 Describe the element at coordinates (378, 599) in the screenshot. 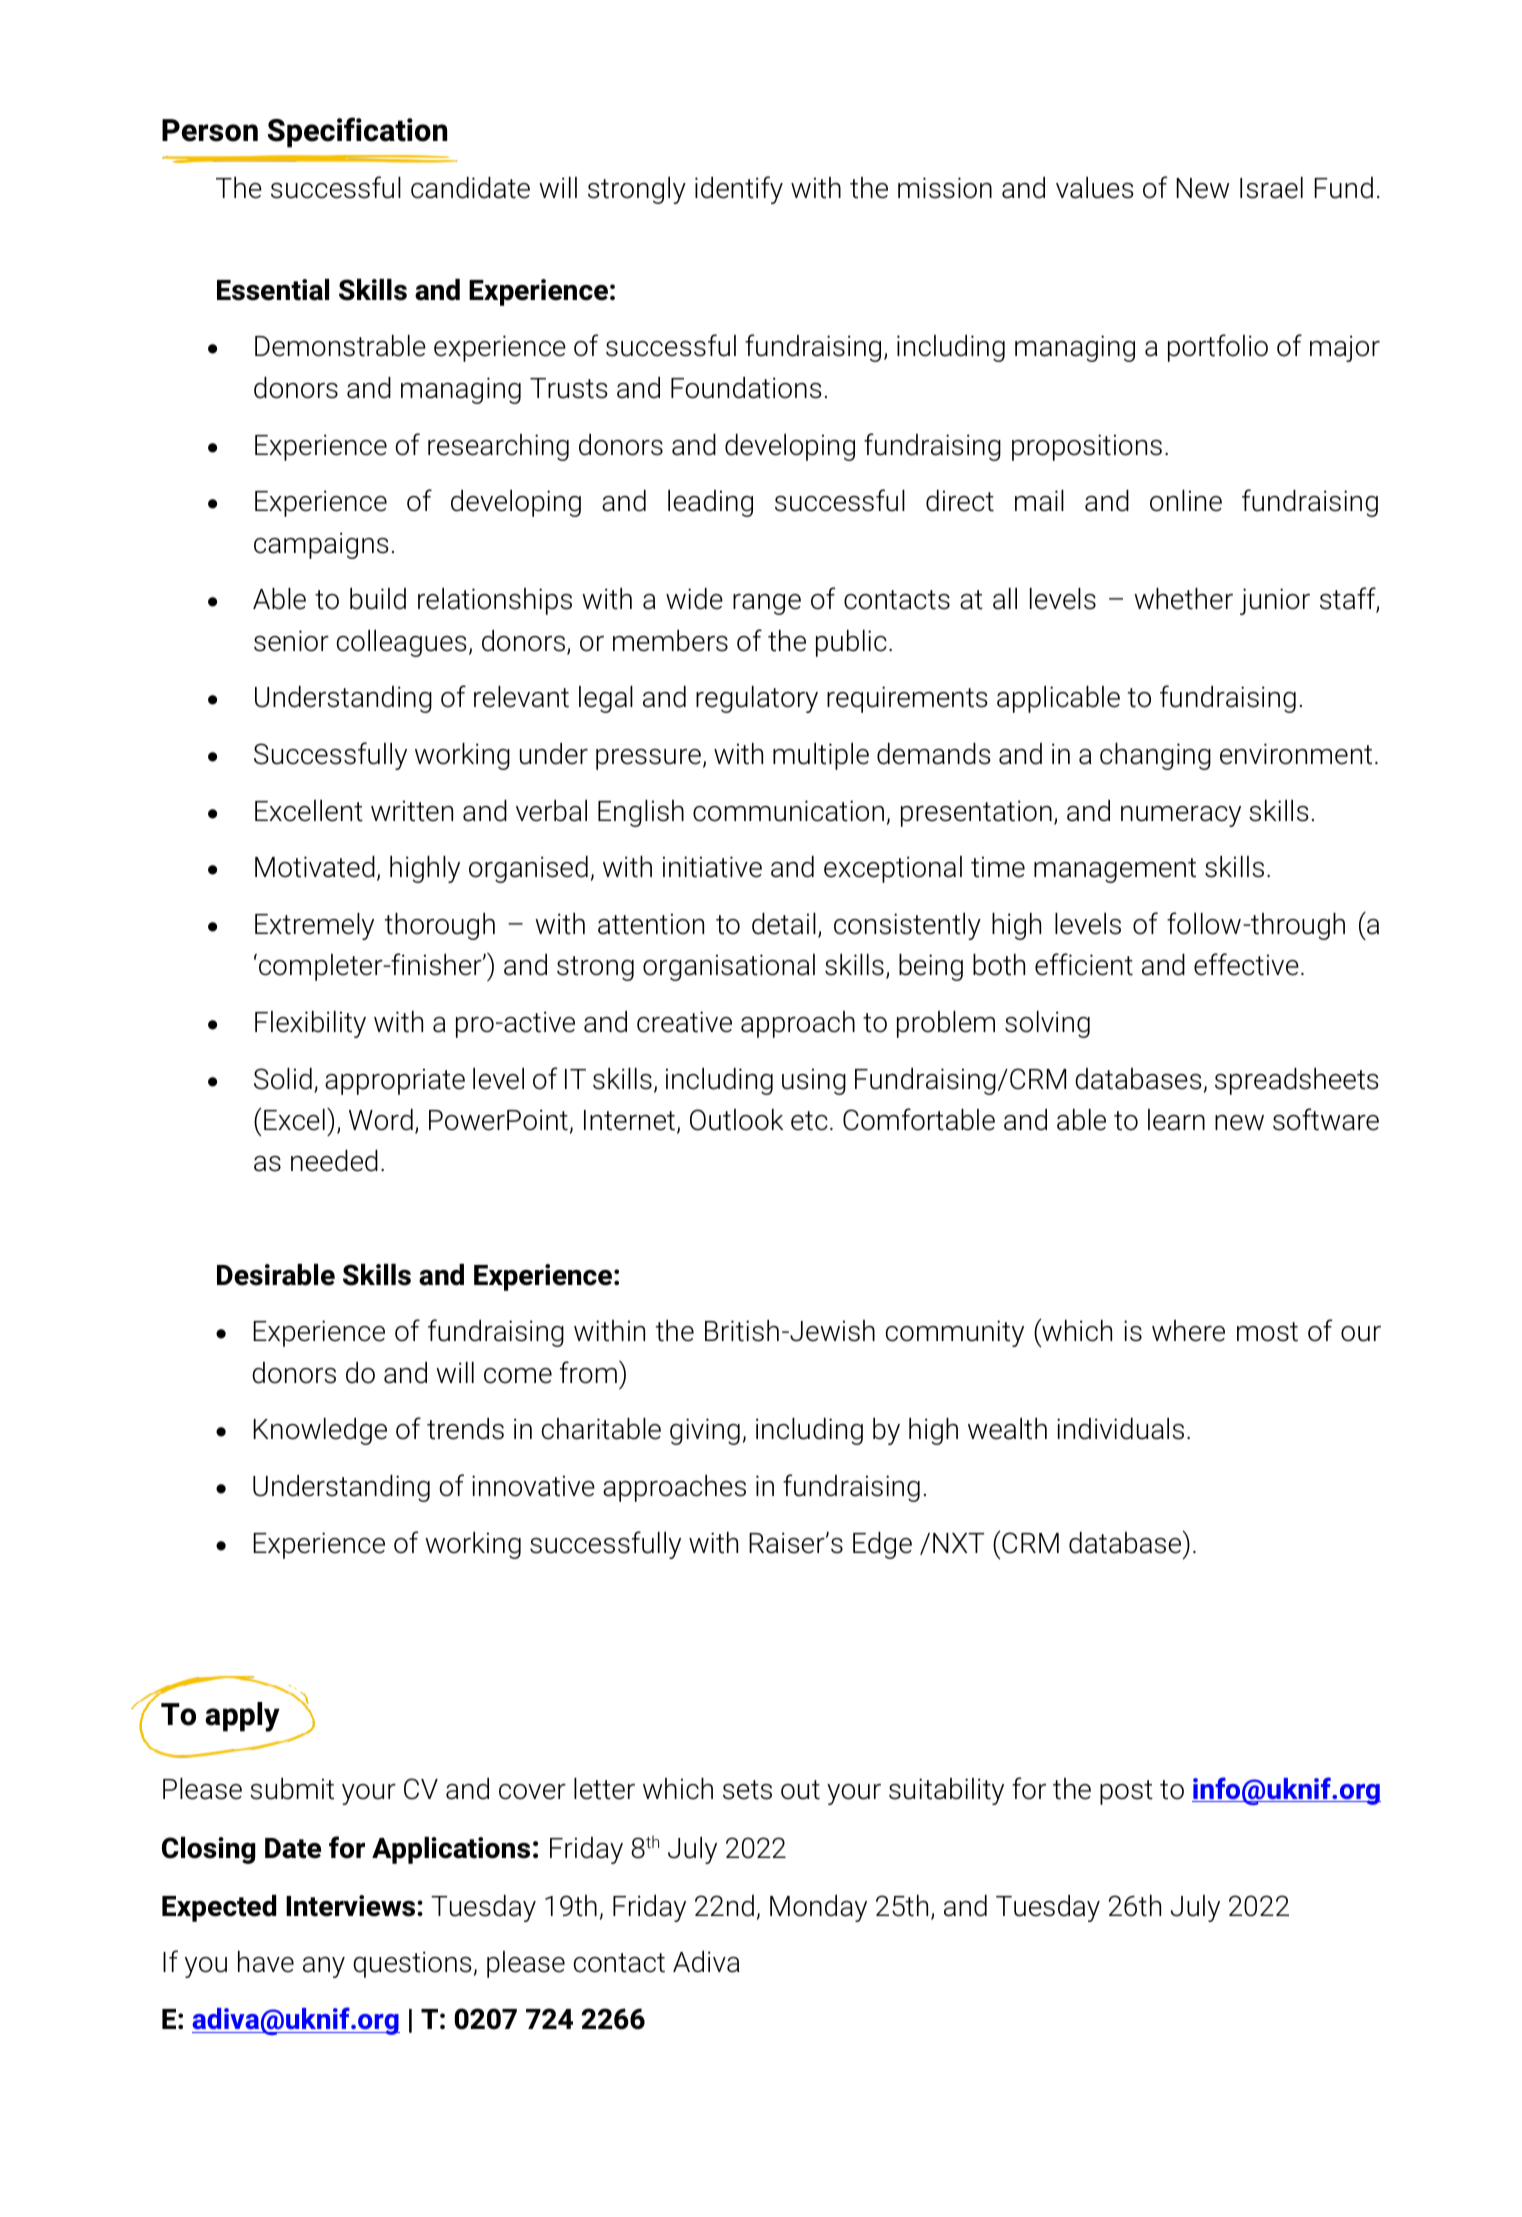

I see `build` at that location.
